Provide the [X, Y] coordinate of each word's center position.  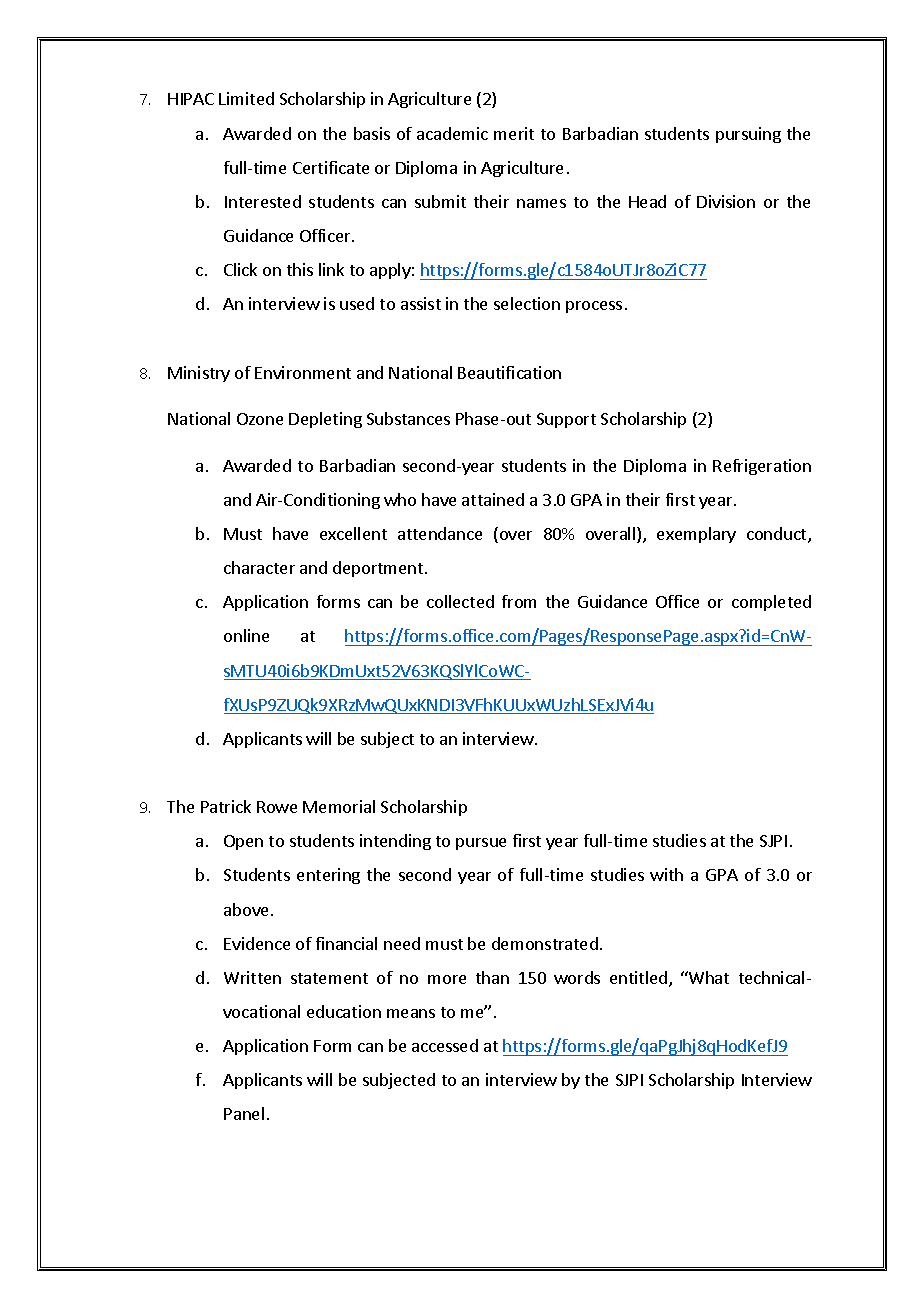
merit [514, 133]
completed [771, 603]
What [708, 977]
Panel [244, 1113]
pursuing [748, 135]
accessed [445, 1045]
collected [460, 601]
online [246, 635]
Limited [246, 98]
